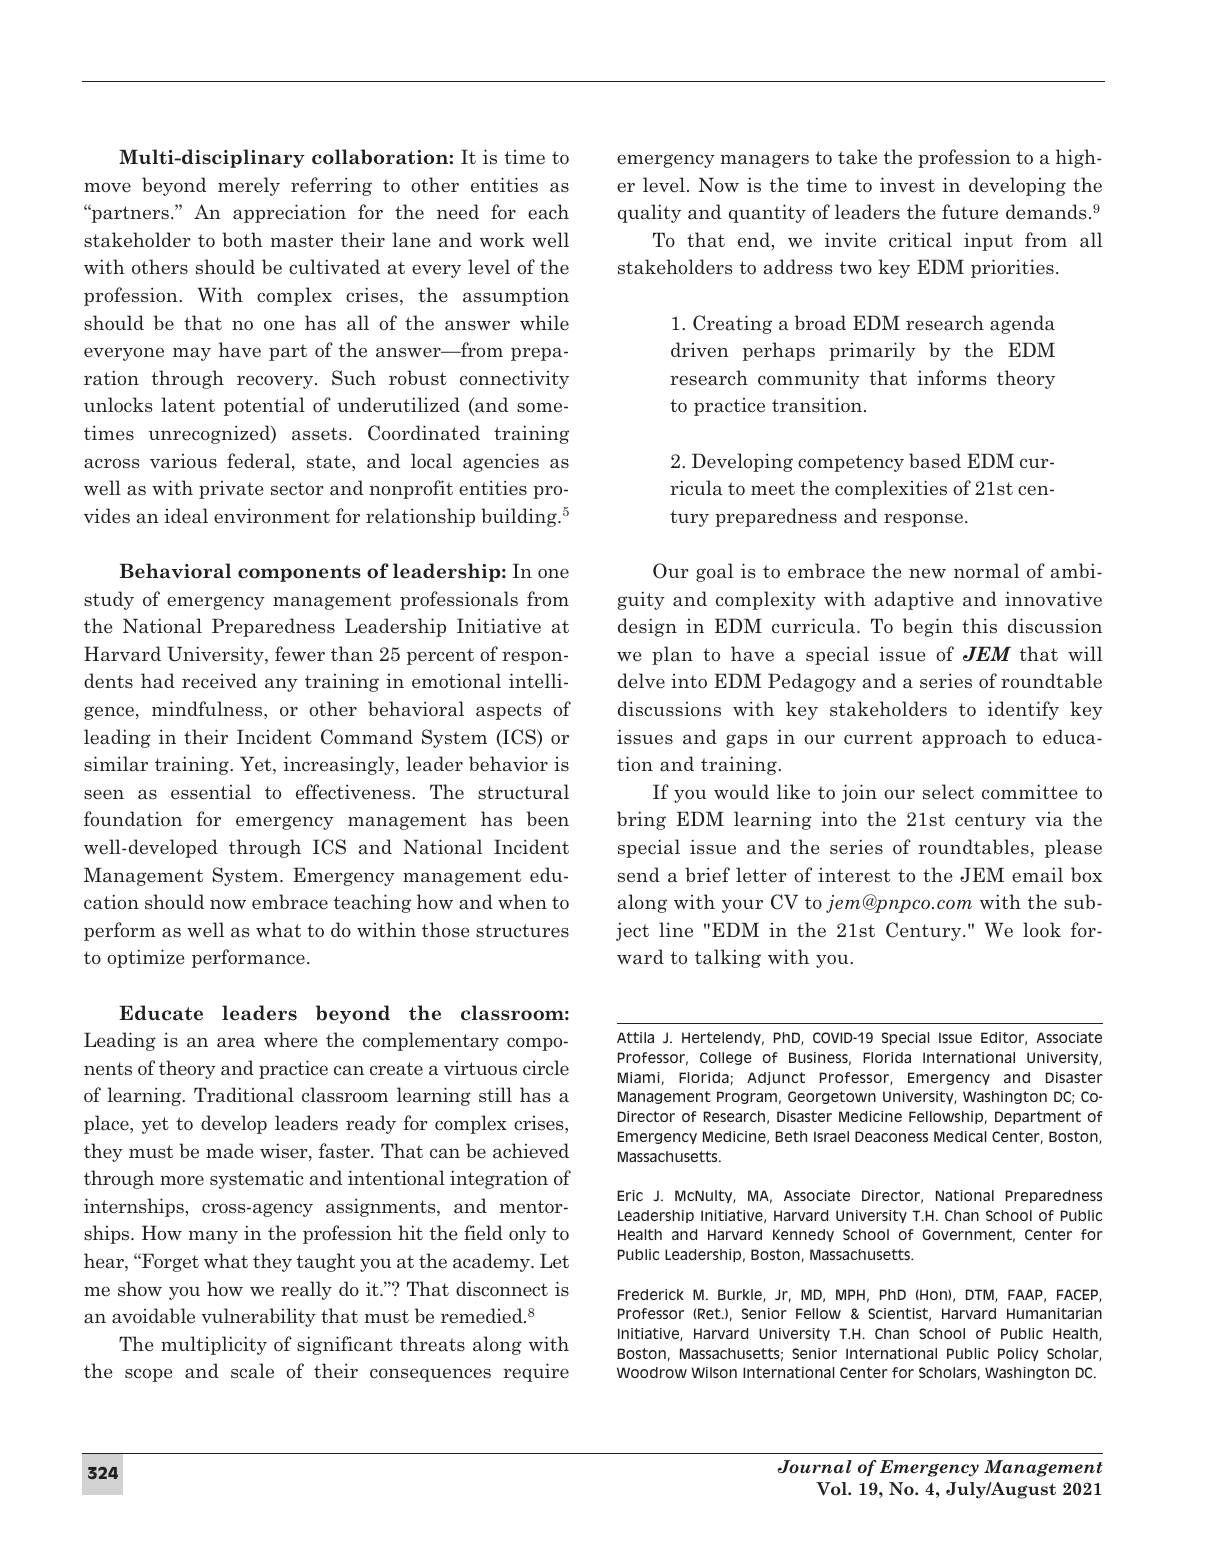 The width and height of the document is (1210, 1565). What do you see at coordinates (252, 1371) in the document?
I see `scale` at bounding box center [252, 1371].
